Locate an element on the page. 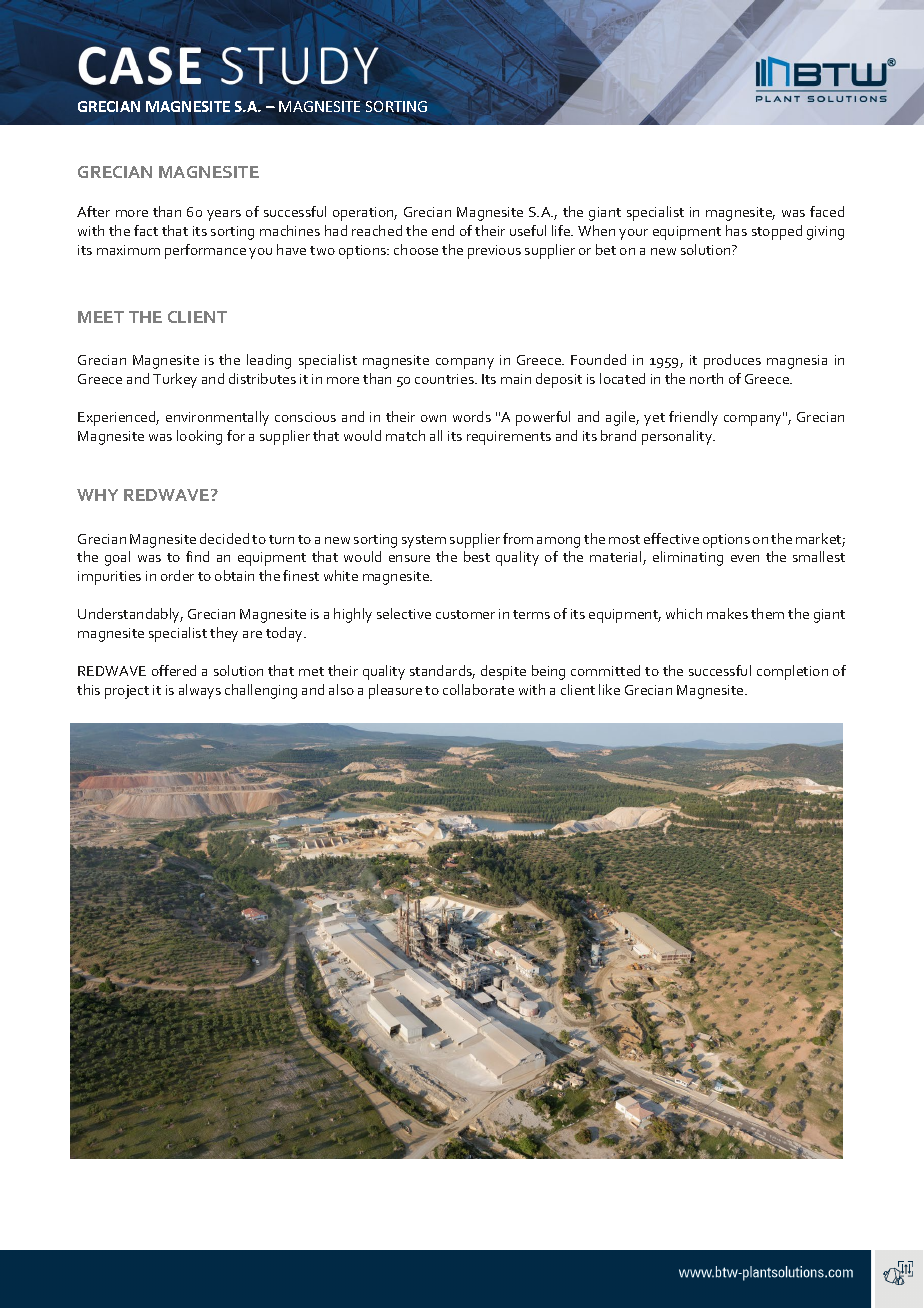 The height and width of the document is (1308, 924). find is located at coordinates (197, 556).
